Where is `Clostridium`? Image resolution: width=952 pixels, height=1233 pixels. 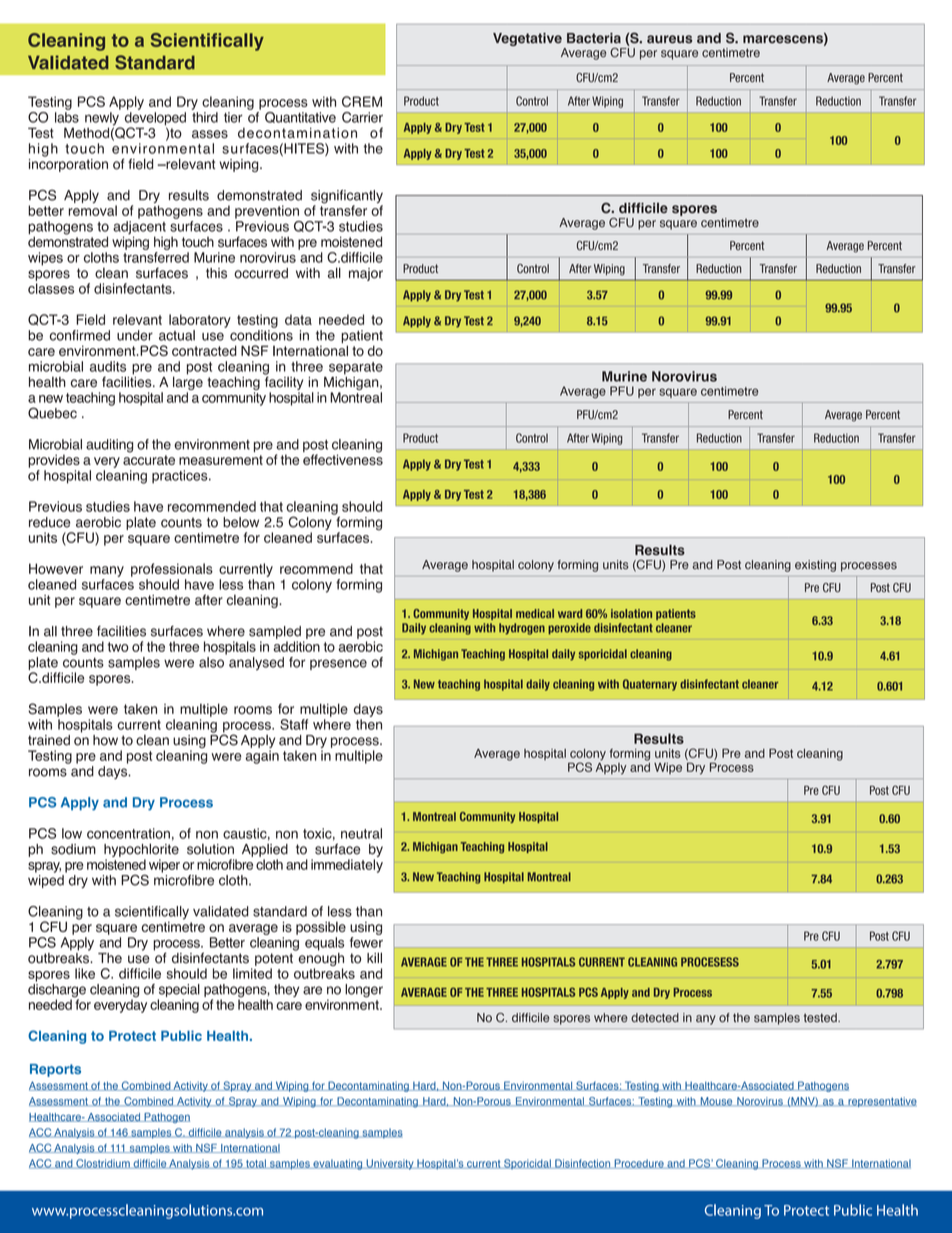
Clostridium is located at coordinates (103, 1164).
